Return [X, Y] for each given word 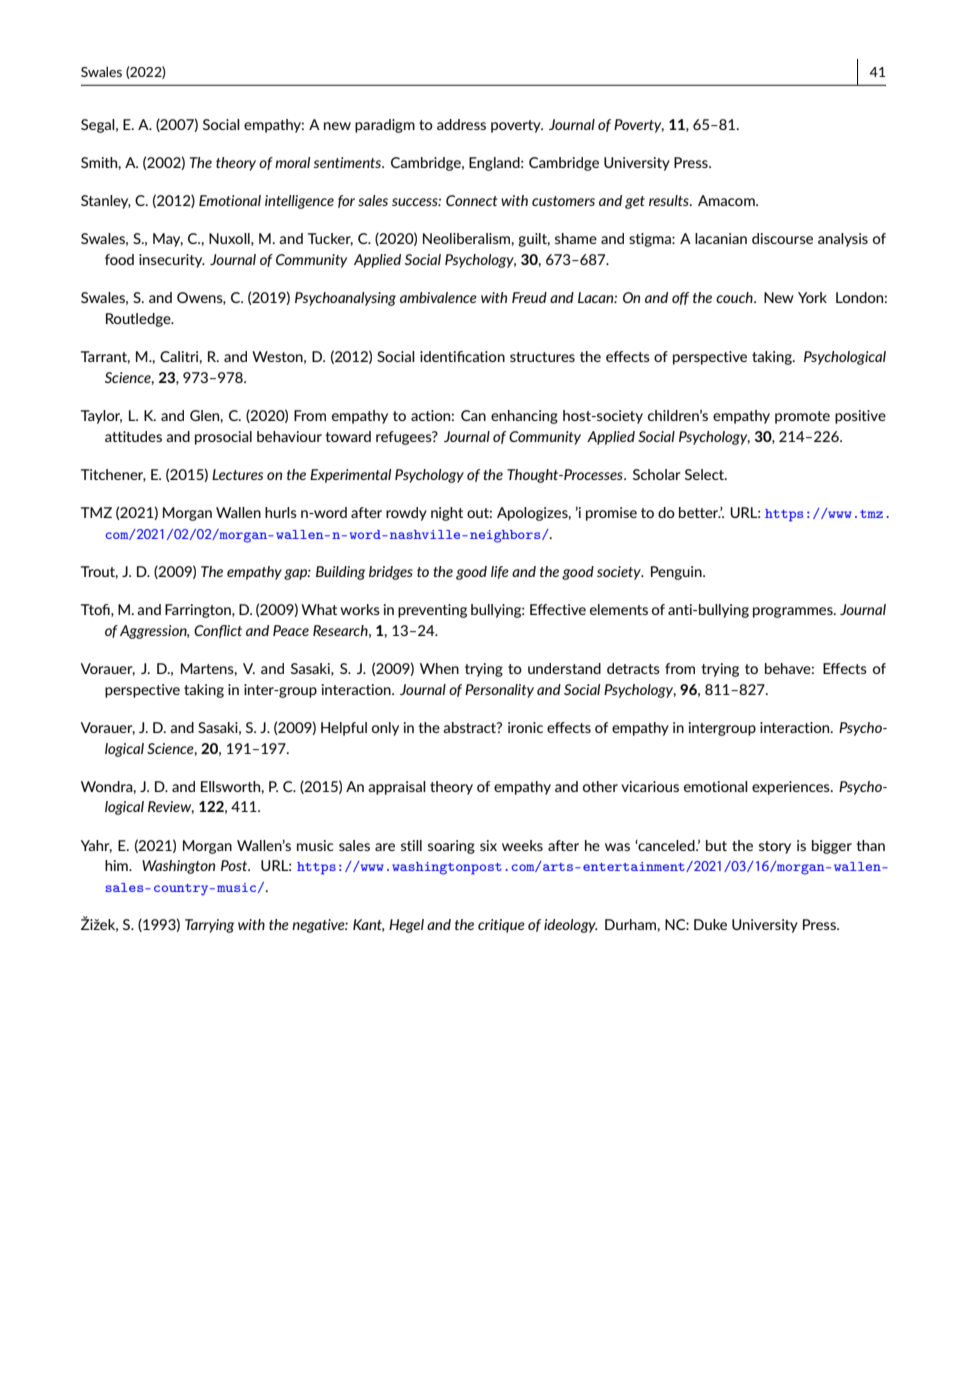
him [117, 865]
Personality [499, 691]
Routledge [139, 320]
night [447, 514]
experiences [792, 788]
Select [706, 474]
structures [542, 357]
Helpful [344, 729]
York [812, 297]
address [461, 124]
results [670, 200]
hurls [281, 512]
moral [292, 162]
